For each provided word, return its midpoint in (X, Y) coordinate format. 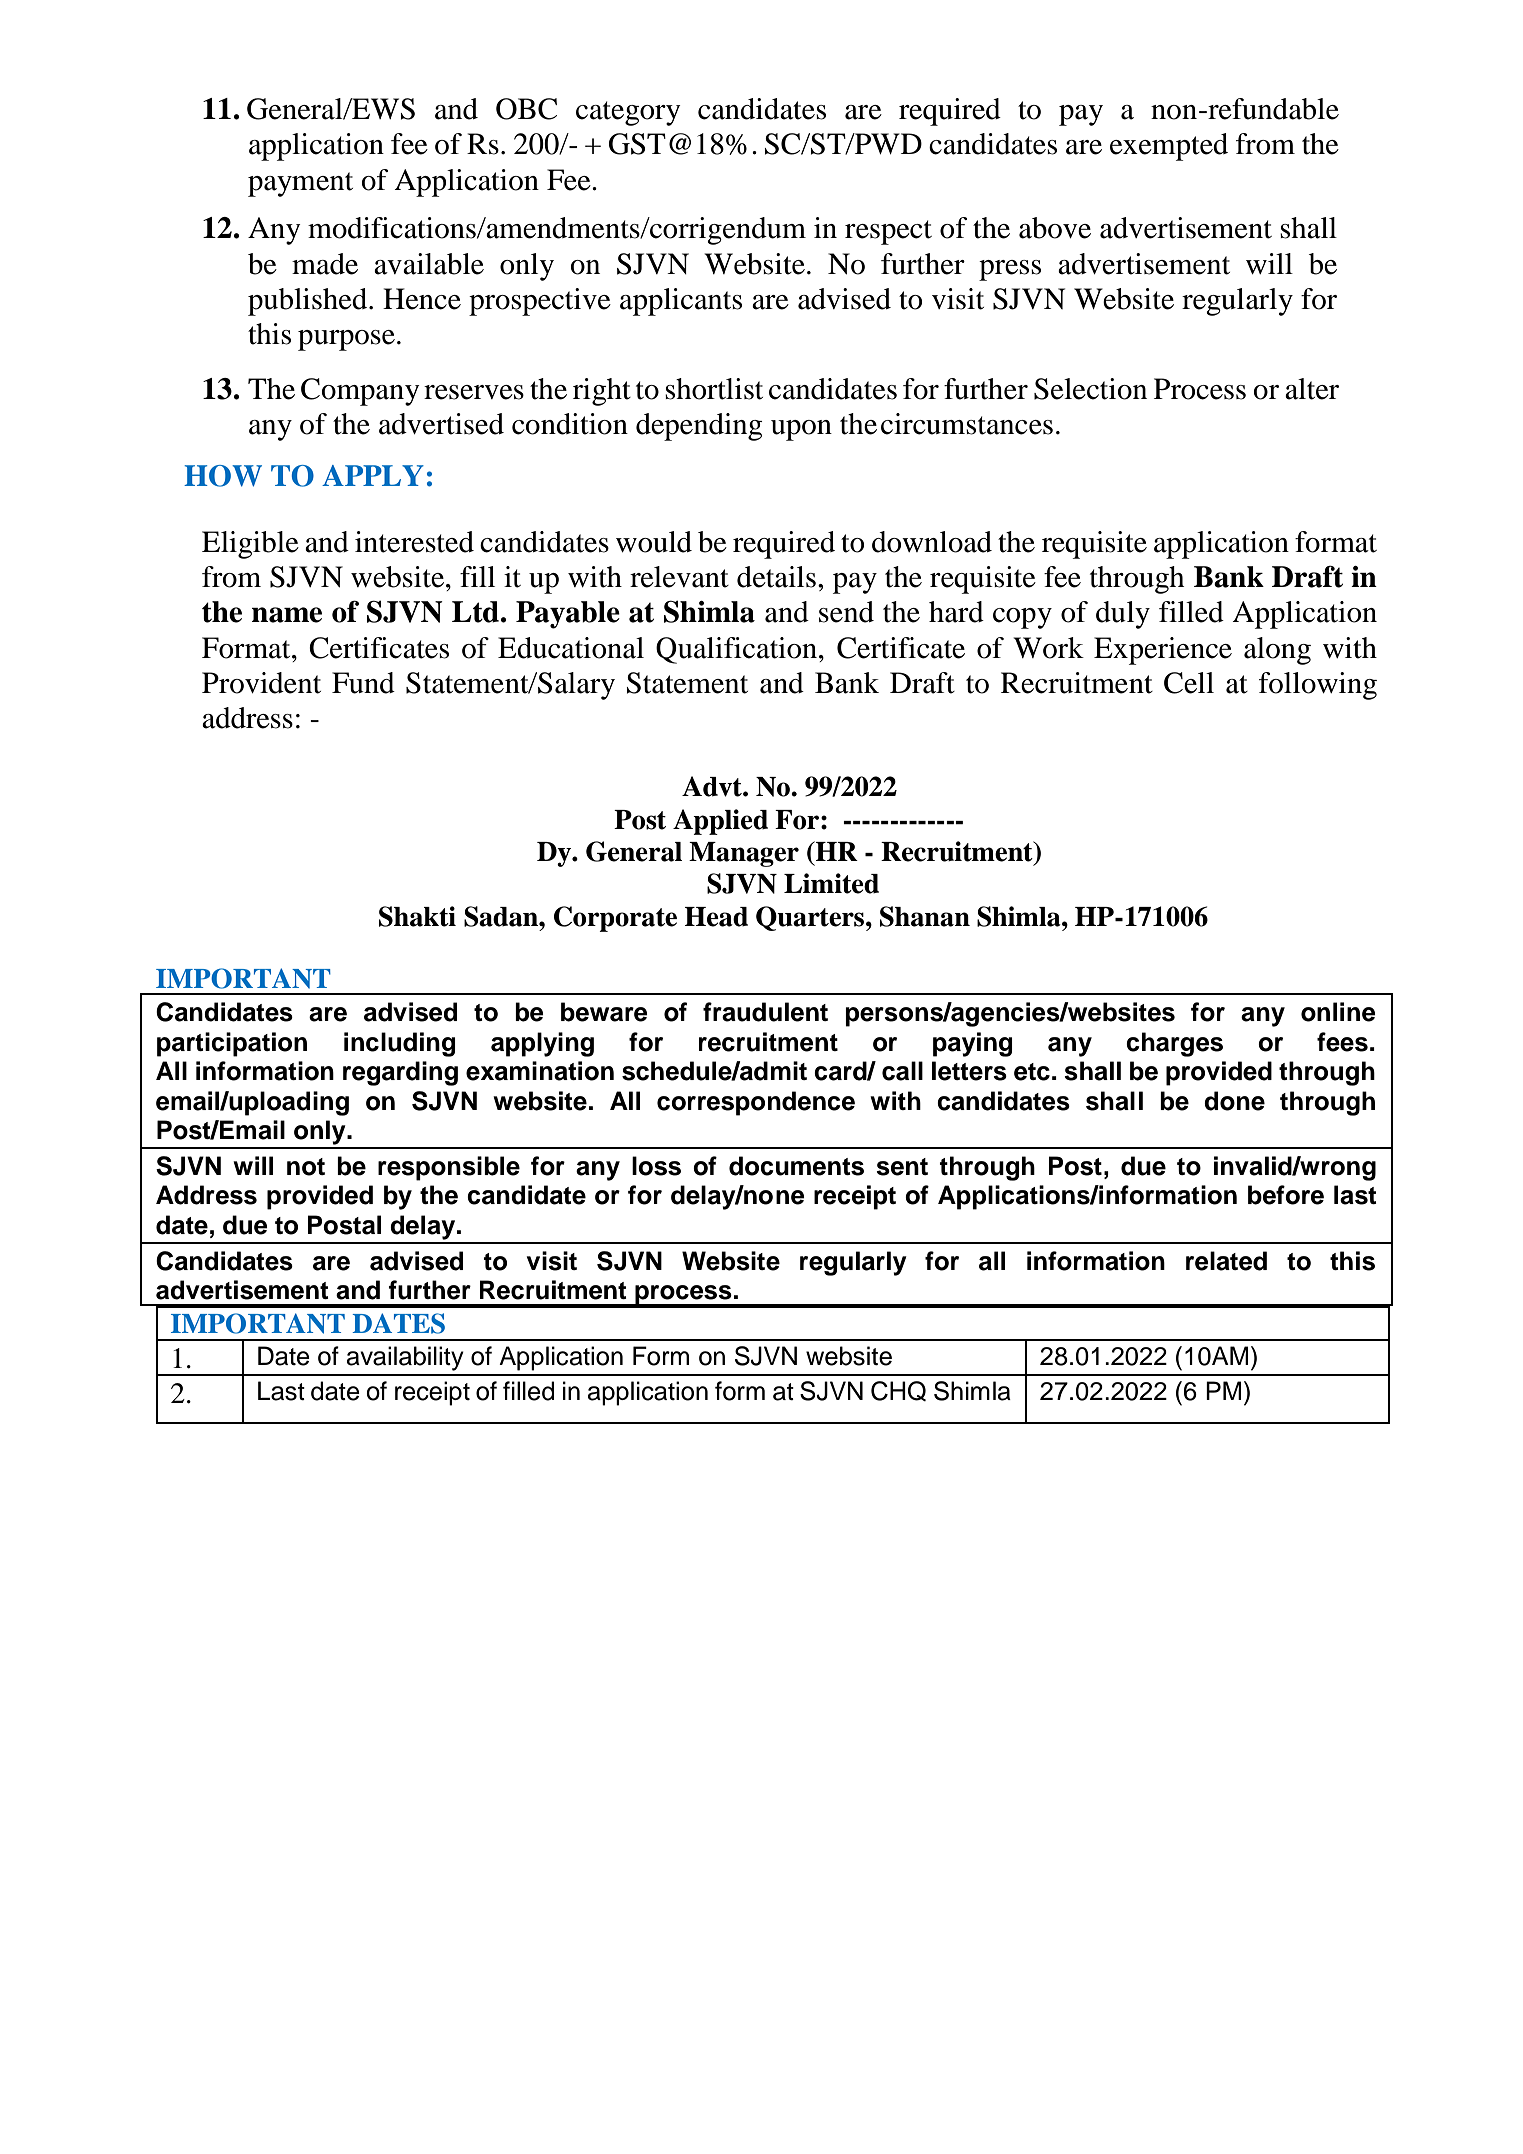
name (287, 615)
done (1234, 1101)
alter (1312, 389)
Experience (1163, 651)
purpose (346, 340)
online (1338, 1012)
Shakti (417, 916)
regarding (400, 1073)
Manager (744, 854)
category (628, 113)
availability (405, 1358)
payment (300, 184)
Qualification (738, 650)
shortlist (714, 389)
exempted (1169, 147)
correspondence (756, 1103)
